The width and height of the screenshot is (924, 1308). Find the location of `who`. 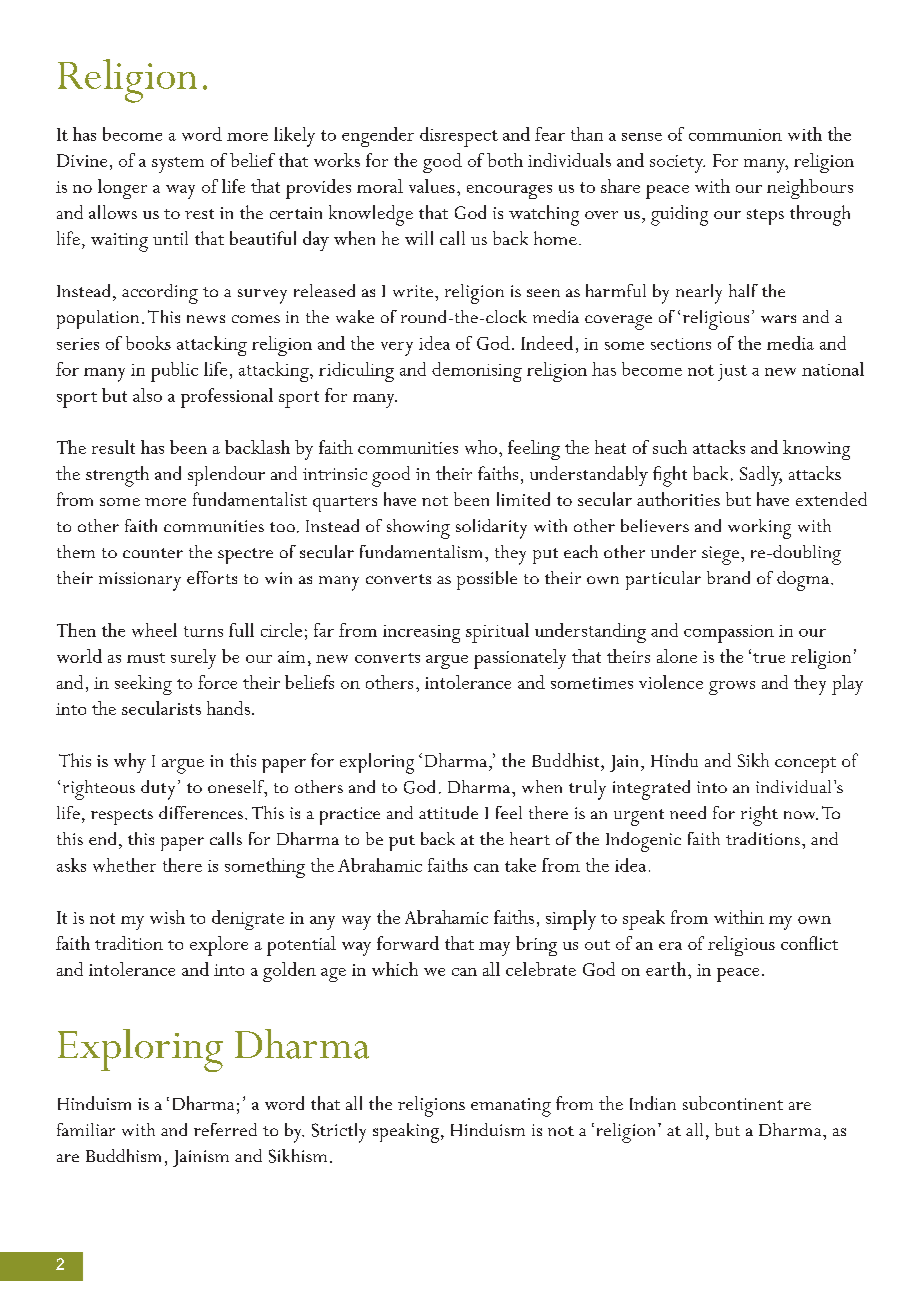

who is located at coordinates (481, 447).
